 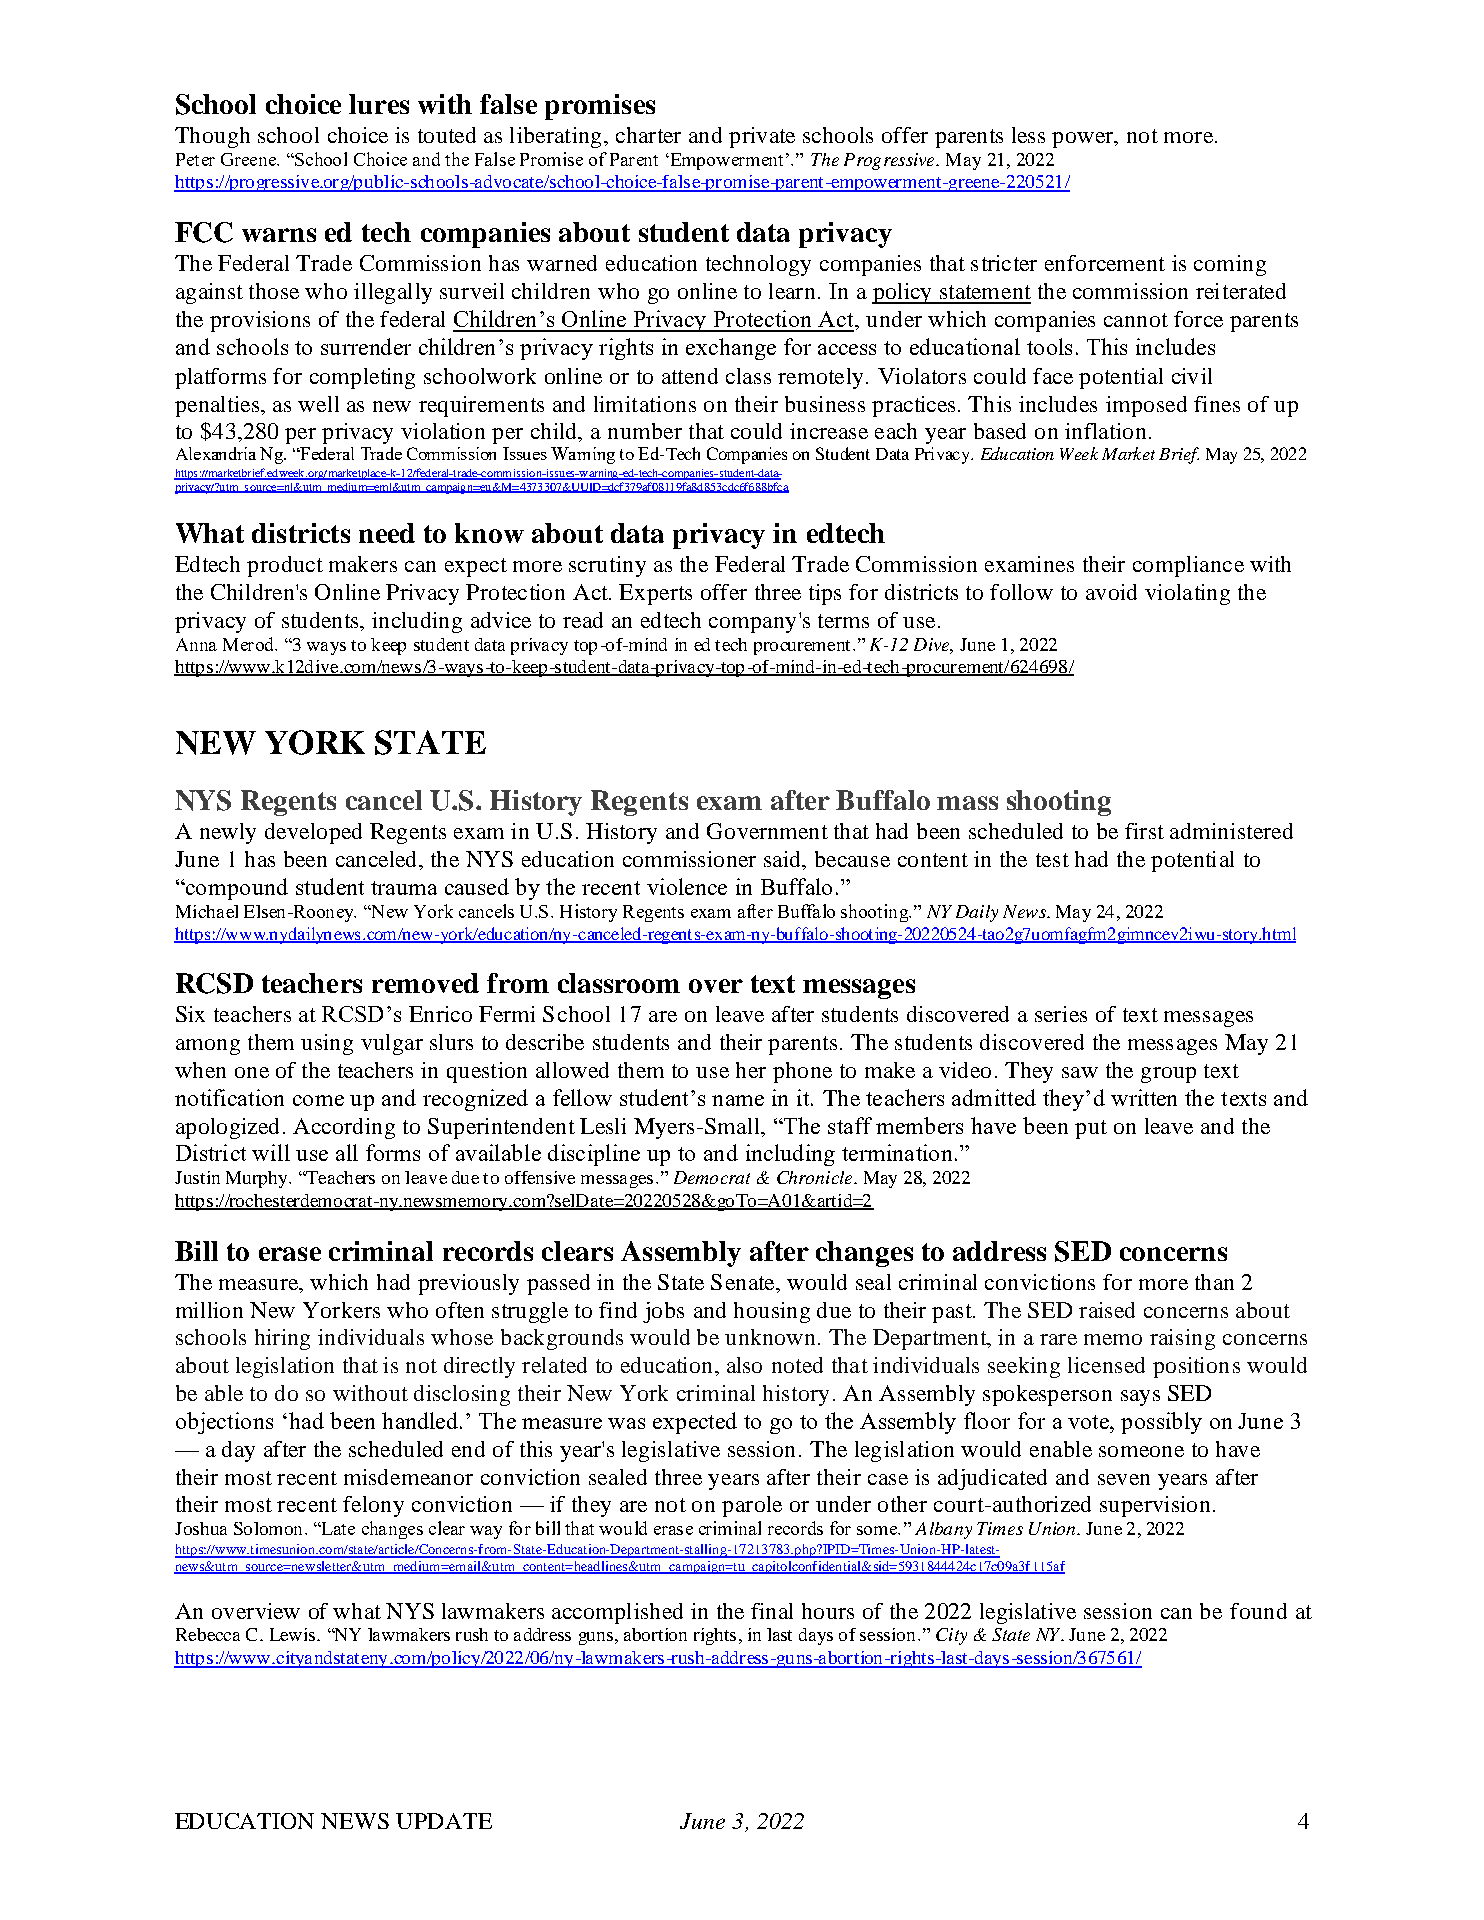 What do you see at coordinates (687, 886) in the screenshot?
I see `violence` at bounding box center [687, 886].
